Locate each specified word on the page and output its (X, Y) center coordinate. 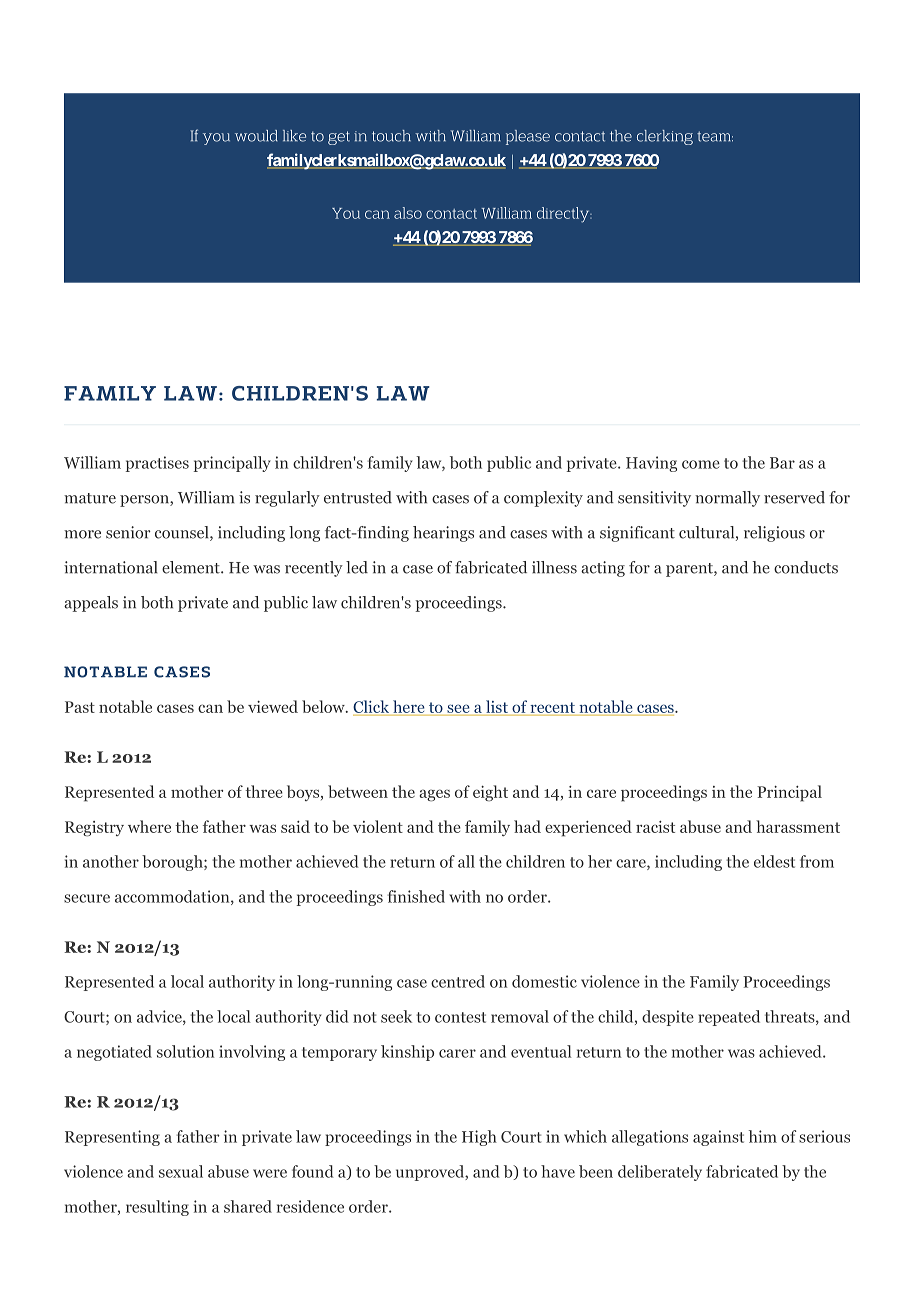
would (256, 136)
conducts (806, 567)
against (718, 1138)
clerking (665, 137)
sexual (181, 1171)
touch (391, 136)
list (497, 706)
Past (80, 707)
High (479, 1138)
